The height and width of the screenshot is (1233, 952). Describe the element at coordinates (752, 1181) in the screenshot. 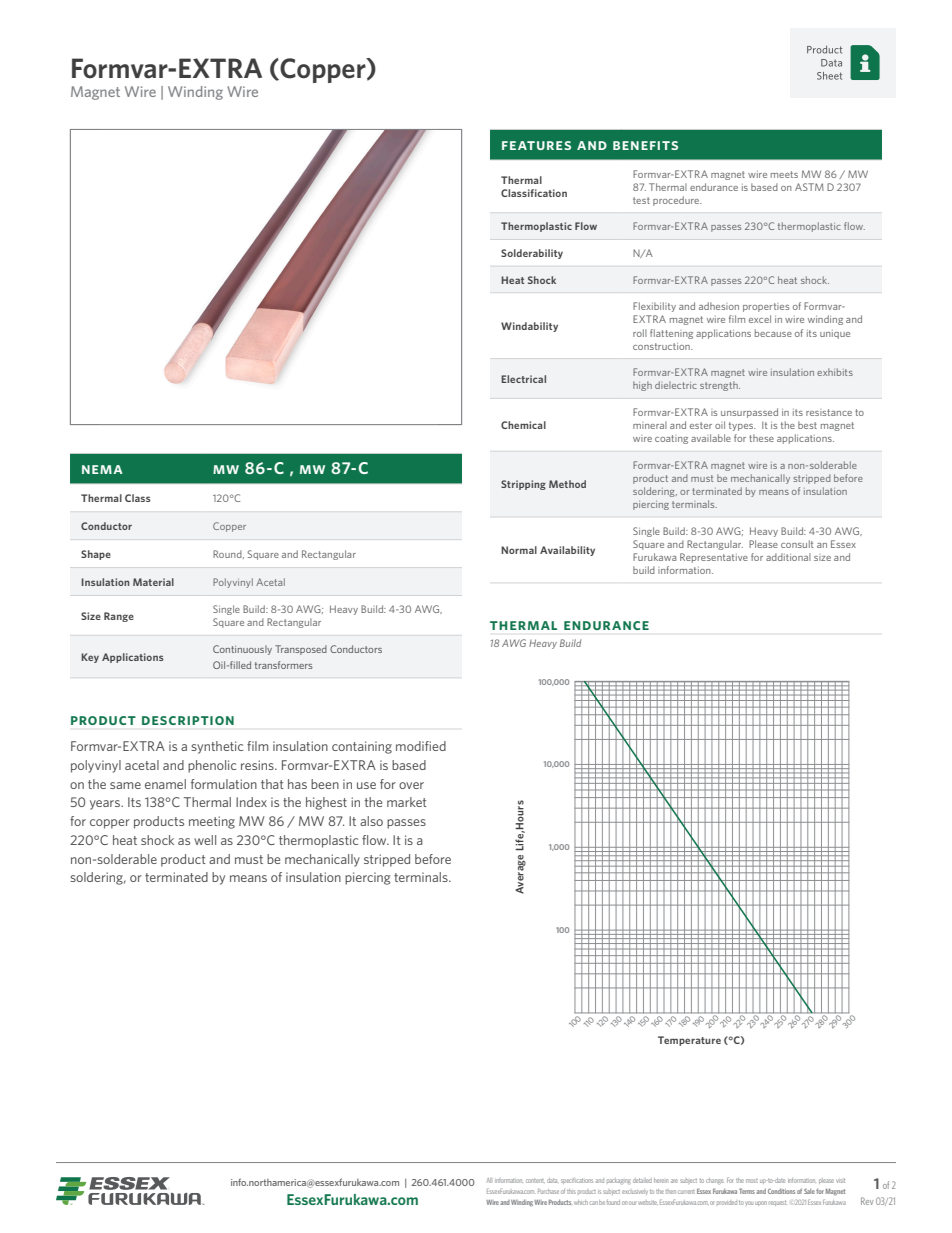

I see `most` at that location.
